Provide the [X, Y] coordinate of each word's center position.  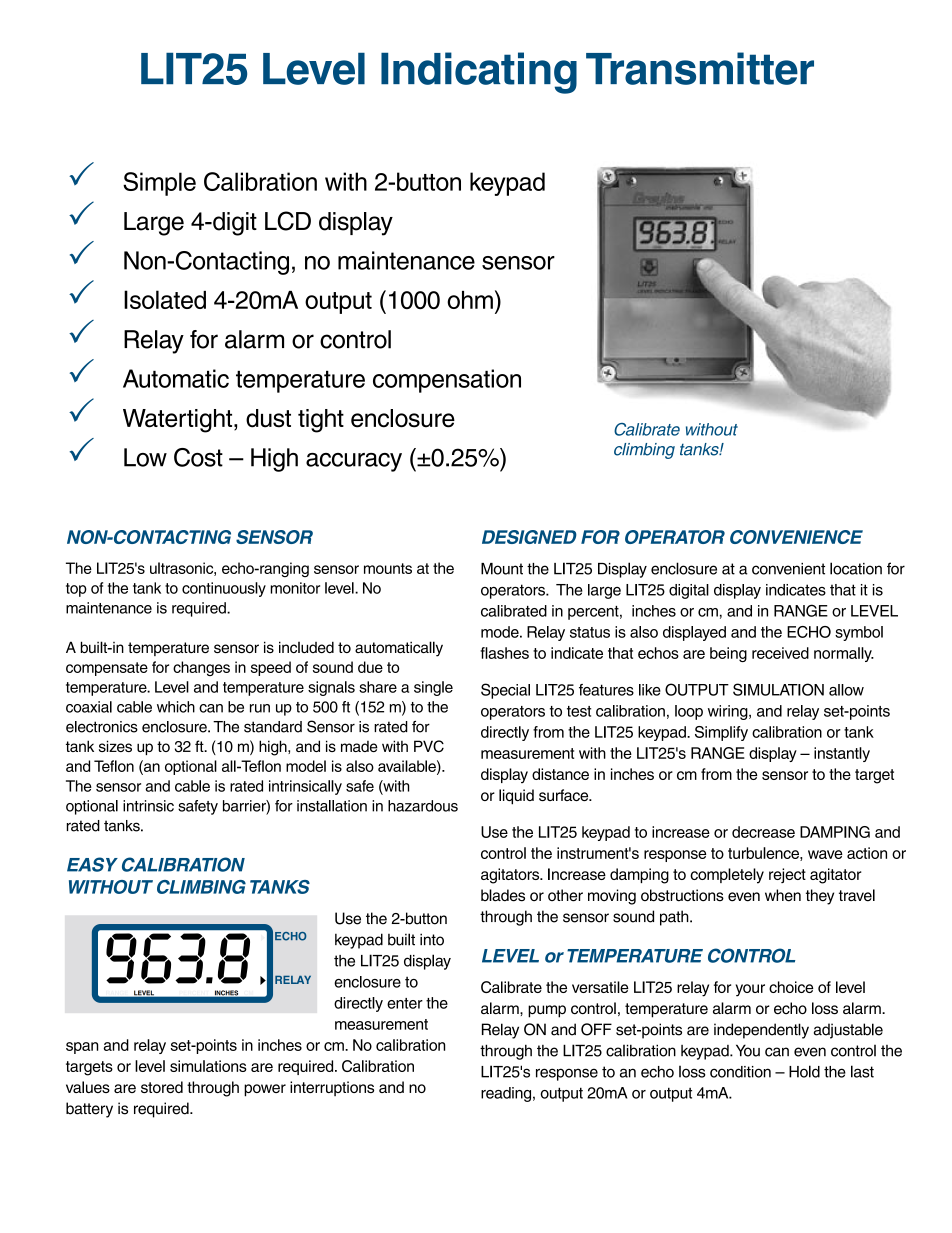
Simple [159, 184]
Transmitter [700, 68]
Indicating [479, 73]
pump [547, 1011]
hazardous [423, 806]
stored [162, 1087]
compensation [447, 381]
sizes [115, 746]
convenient [788, 569]
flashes [504, 653]
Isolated [165, 299]
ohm [470, 300]
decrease [763, 832]
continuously [224, 589]
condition [740, 1072]
